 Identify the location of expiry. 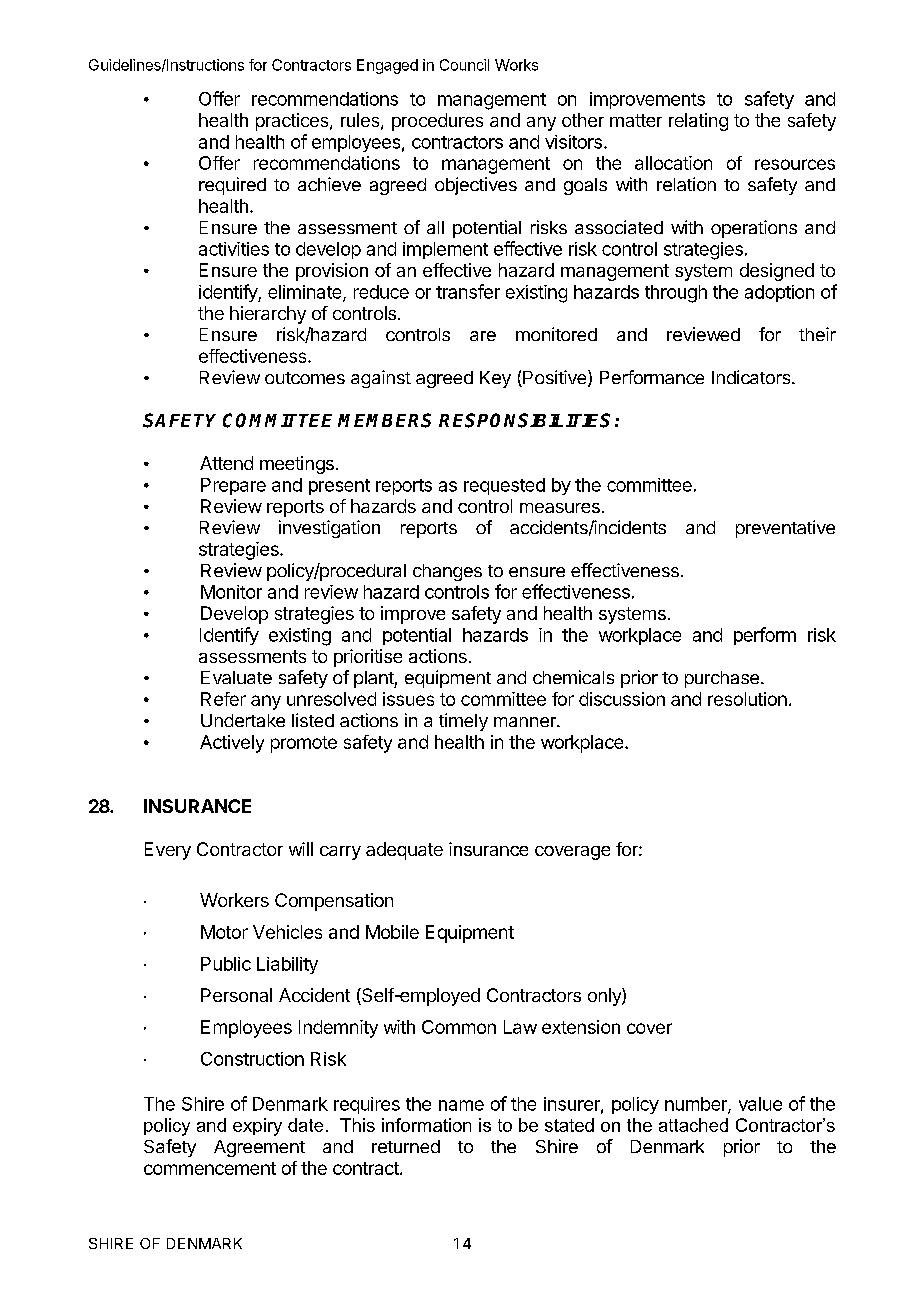
(257, 1127).
